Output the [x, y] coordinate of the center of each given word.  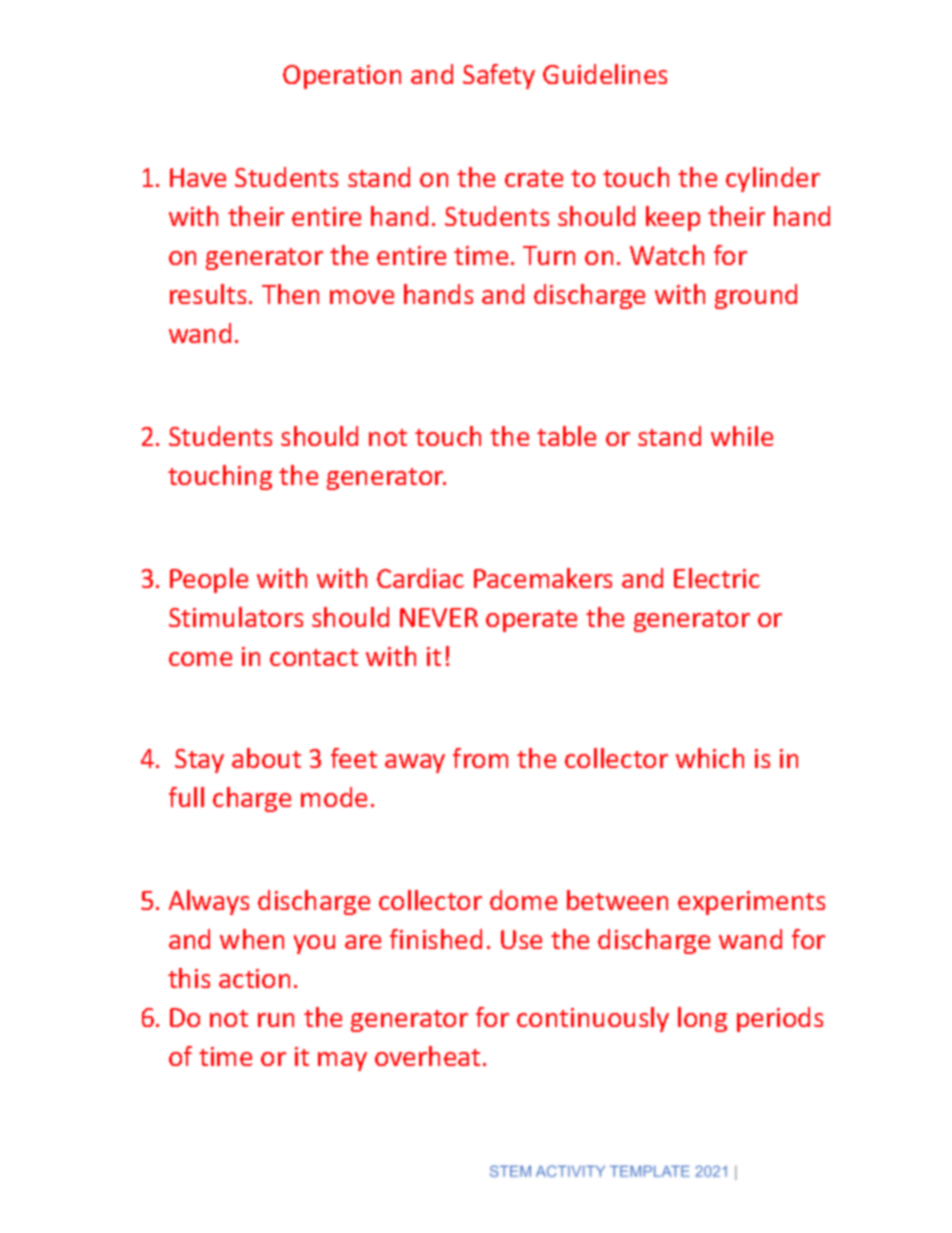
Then [290, 294]
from [480, 758]
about [266, 758]
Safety [499, 76]
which [710, 758]
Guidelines [605, 74]
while [742, 436]
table [566, 436]
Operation [342, 77]
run [276, 1020]
